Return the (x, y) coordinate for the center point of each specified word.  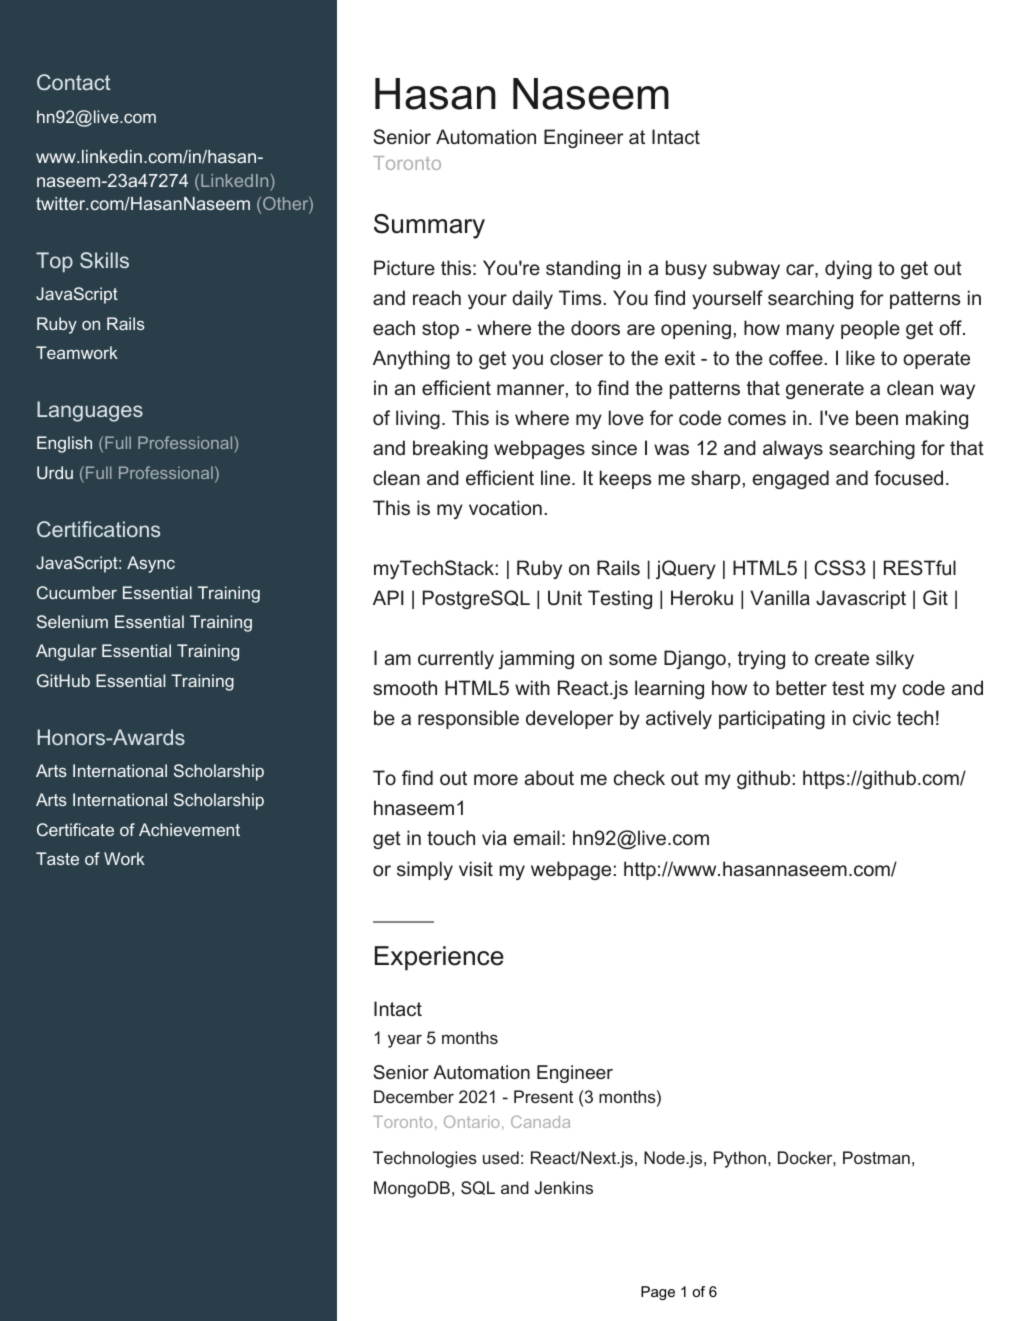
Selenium (72, 621)
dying (848, 269)
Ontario (471, 1121)
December (414, 1096)
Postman (876, 1157)
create (842, 658)
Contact (73, 82)
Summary (429, 226)
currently (456, 659)
